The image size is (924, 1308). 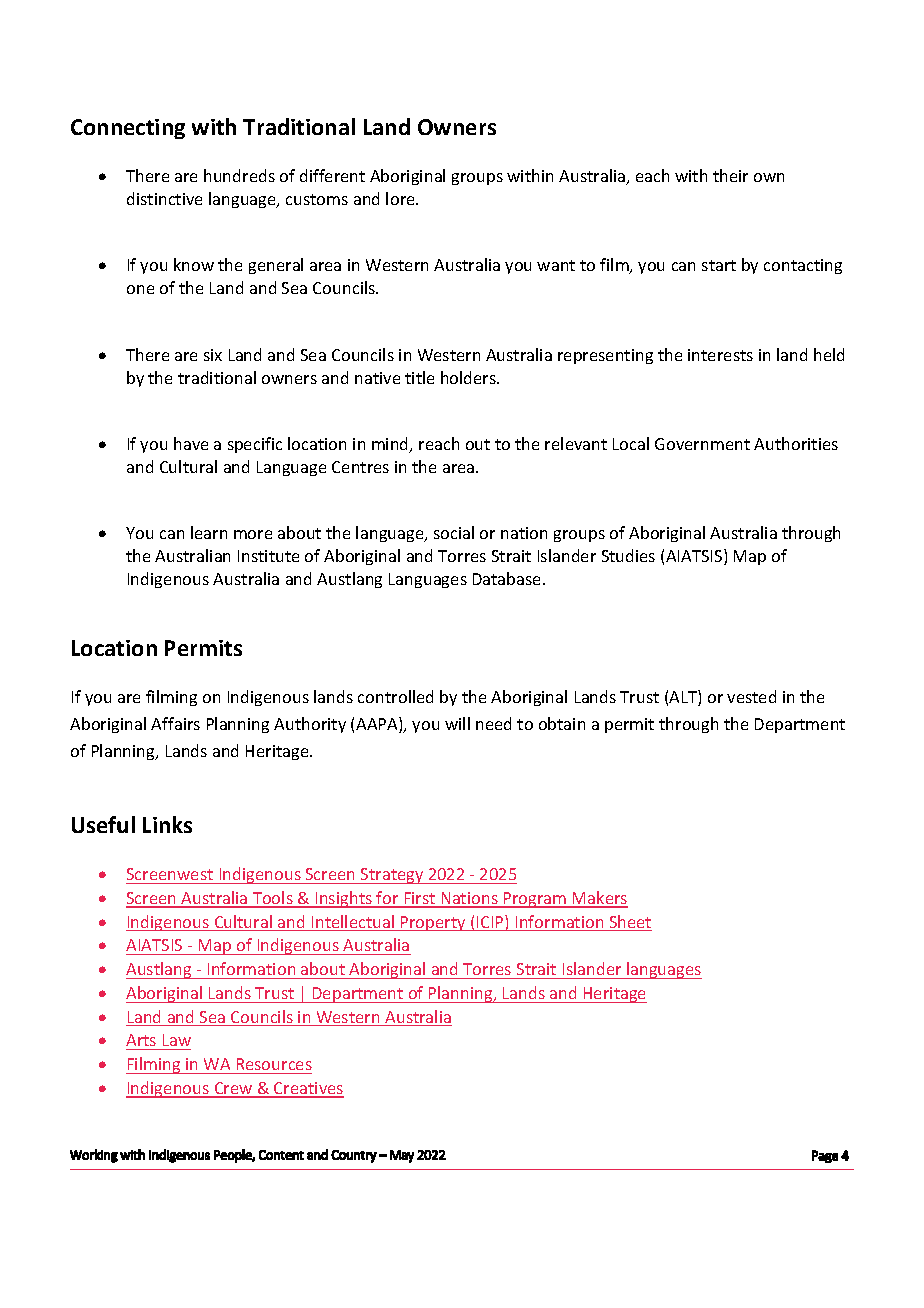 I want to click on have, so click(x=191, y=443).
